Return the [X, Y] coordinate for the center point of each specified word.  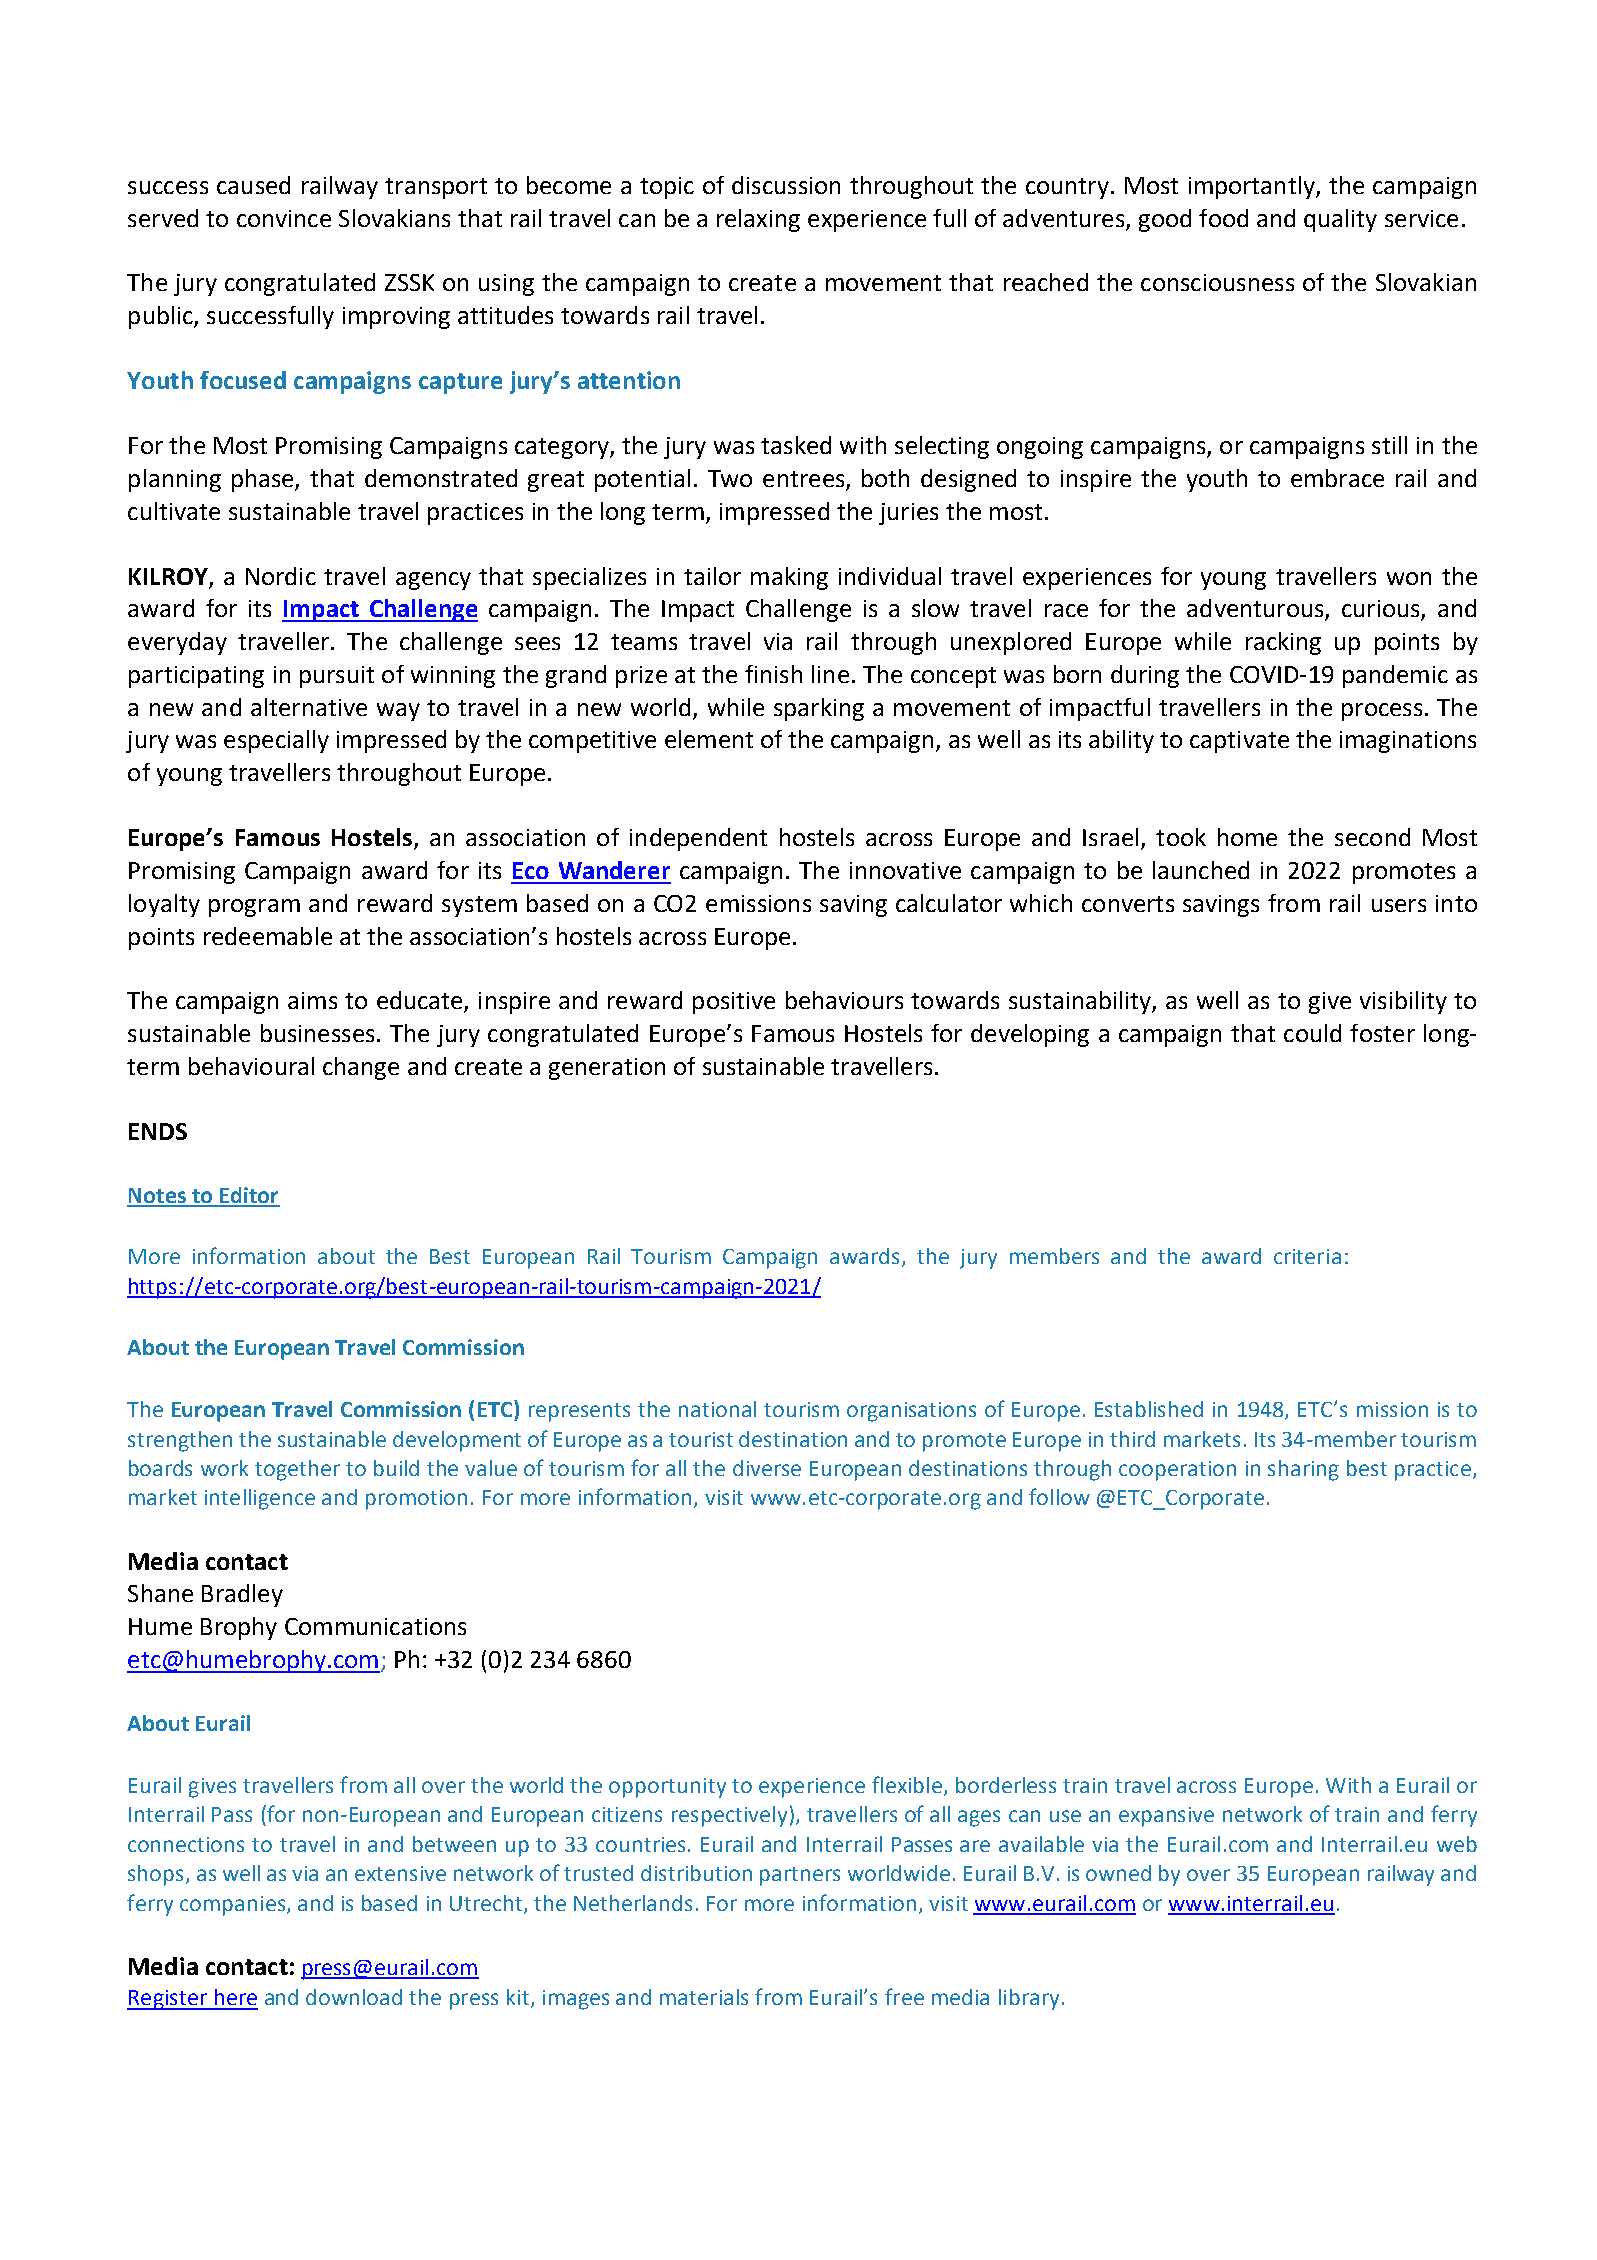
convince [284, 218]
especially [276, 741]
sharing [1303, 1470]
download [354, 1997]
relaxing [758, 220]
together [297, 1470]
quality [1340, 220]
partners [800, 1876]
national [717, 1409]
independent [698, 839]
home [1247, 837]
